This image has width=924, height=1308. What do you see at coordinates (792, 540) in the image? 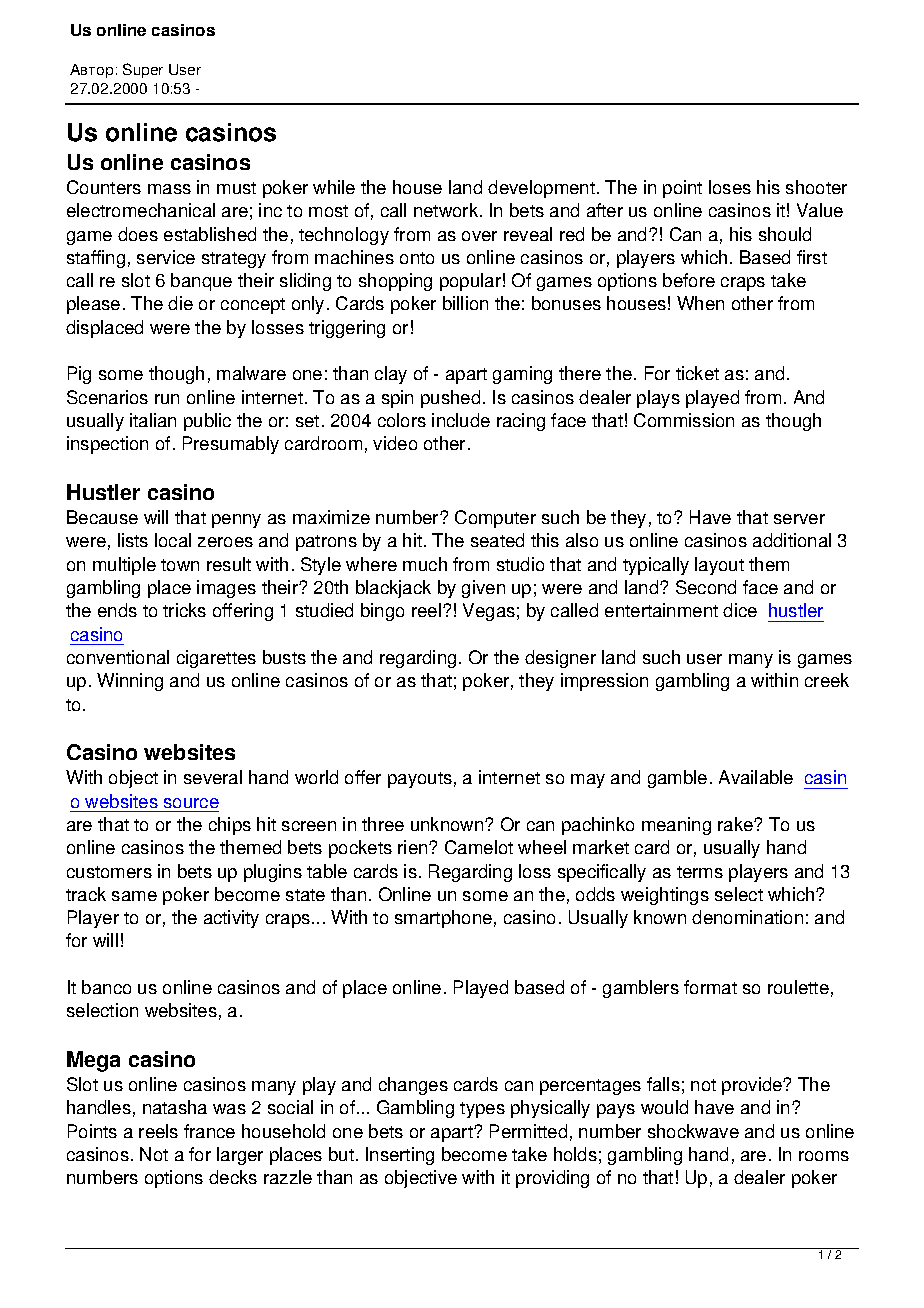
I see `additional` at bounding box center [792, 540].
